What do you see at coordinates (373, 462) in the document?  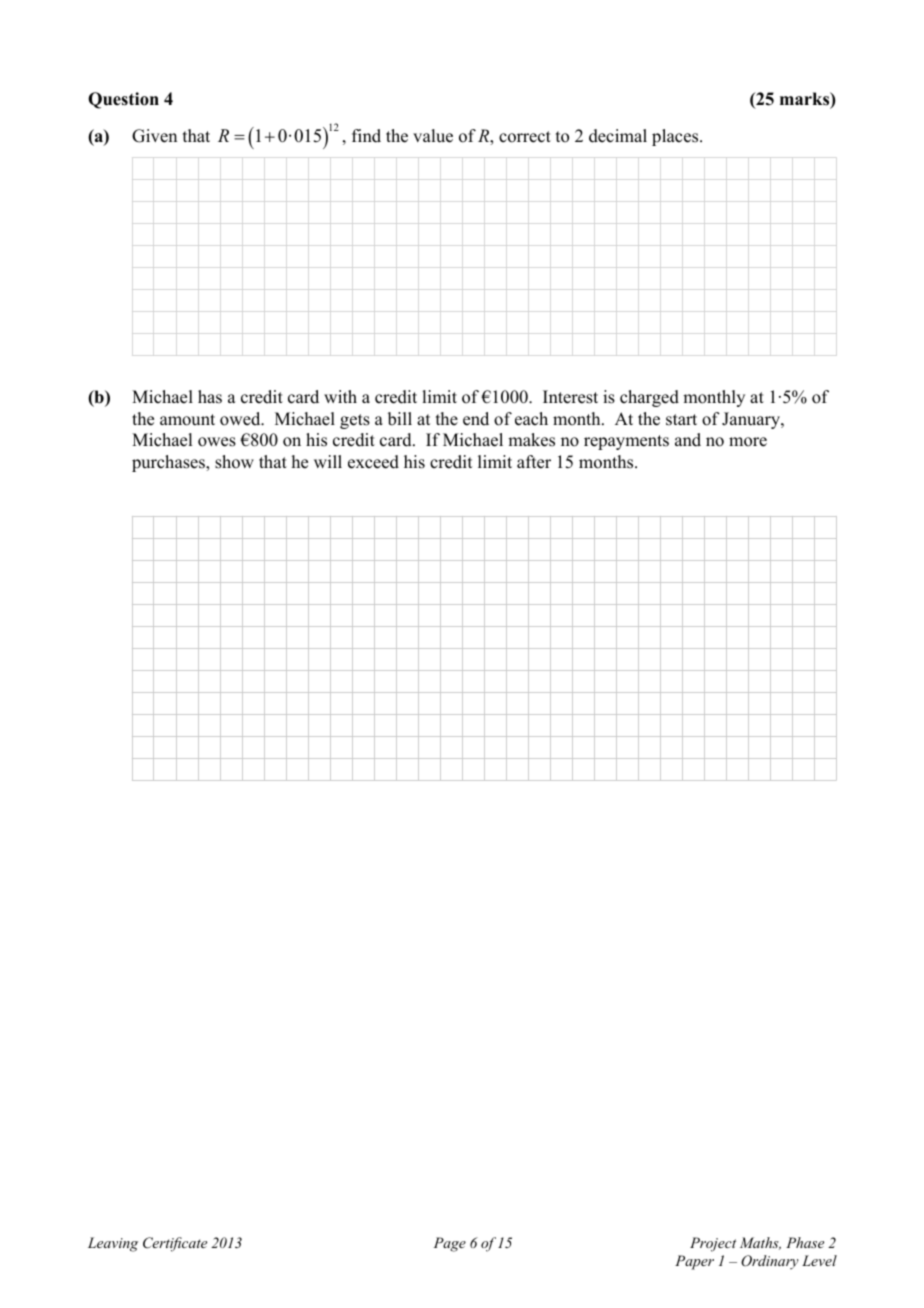 I see `exceed` at bounding box center [373, 462].
